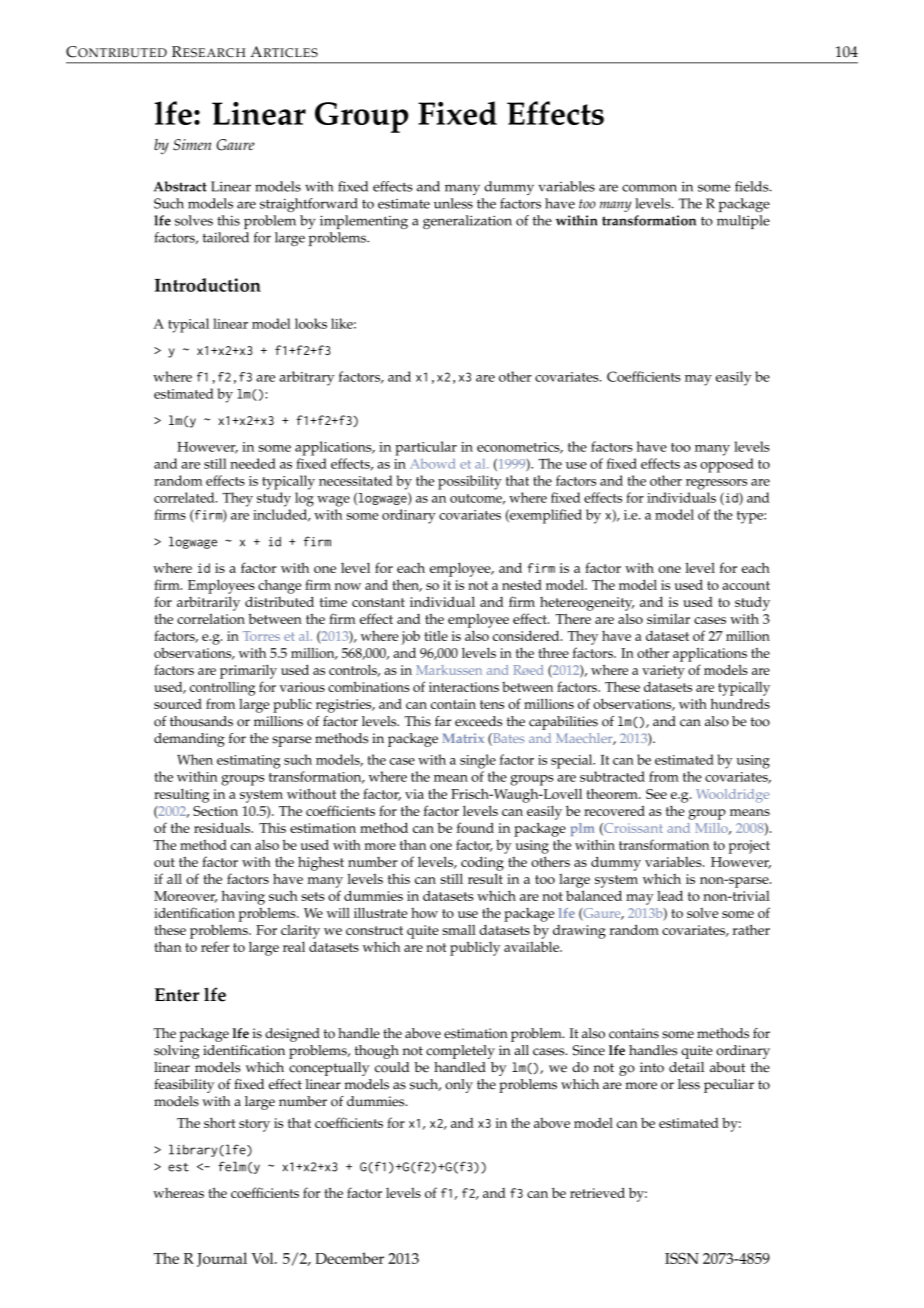 The height and width of the page is (1308, 924). I want to click on exceeds, so click(478, 721).
